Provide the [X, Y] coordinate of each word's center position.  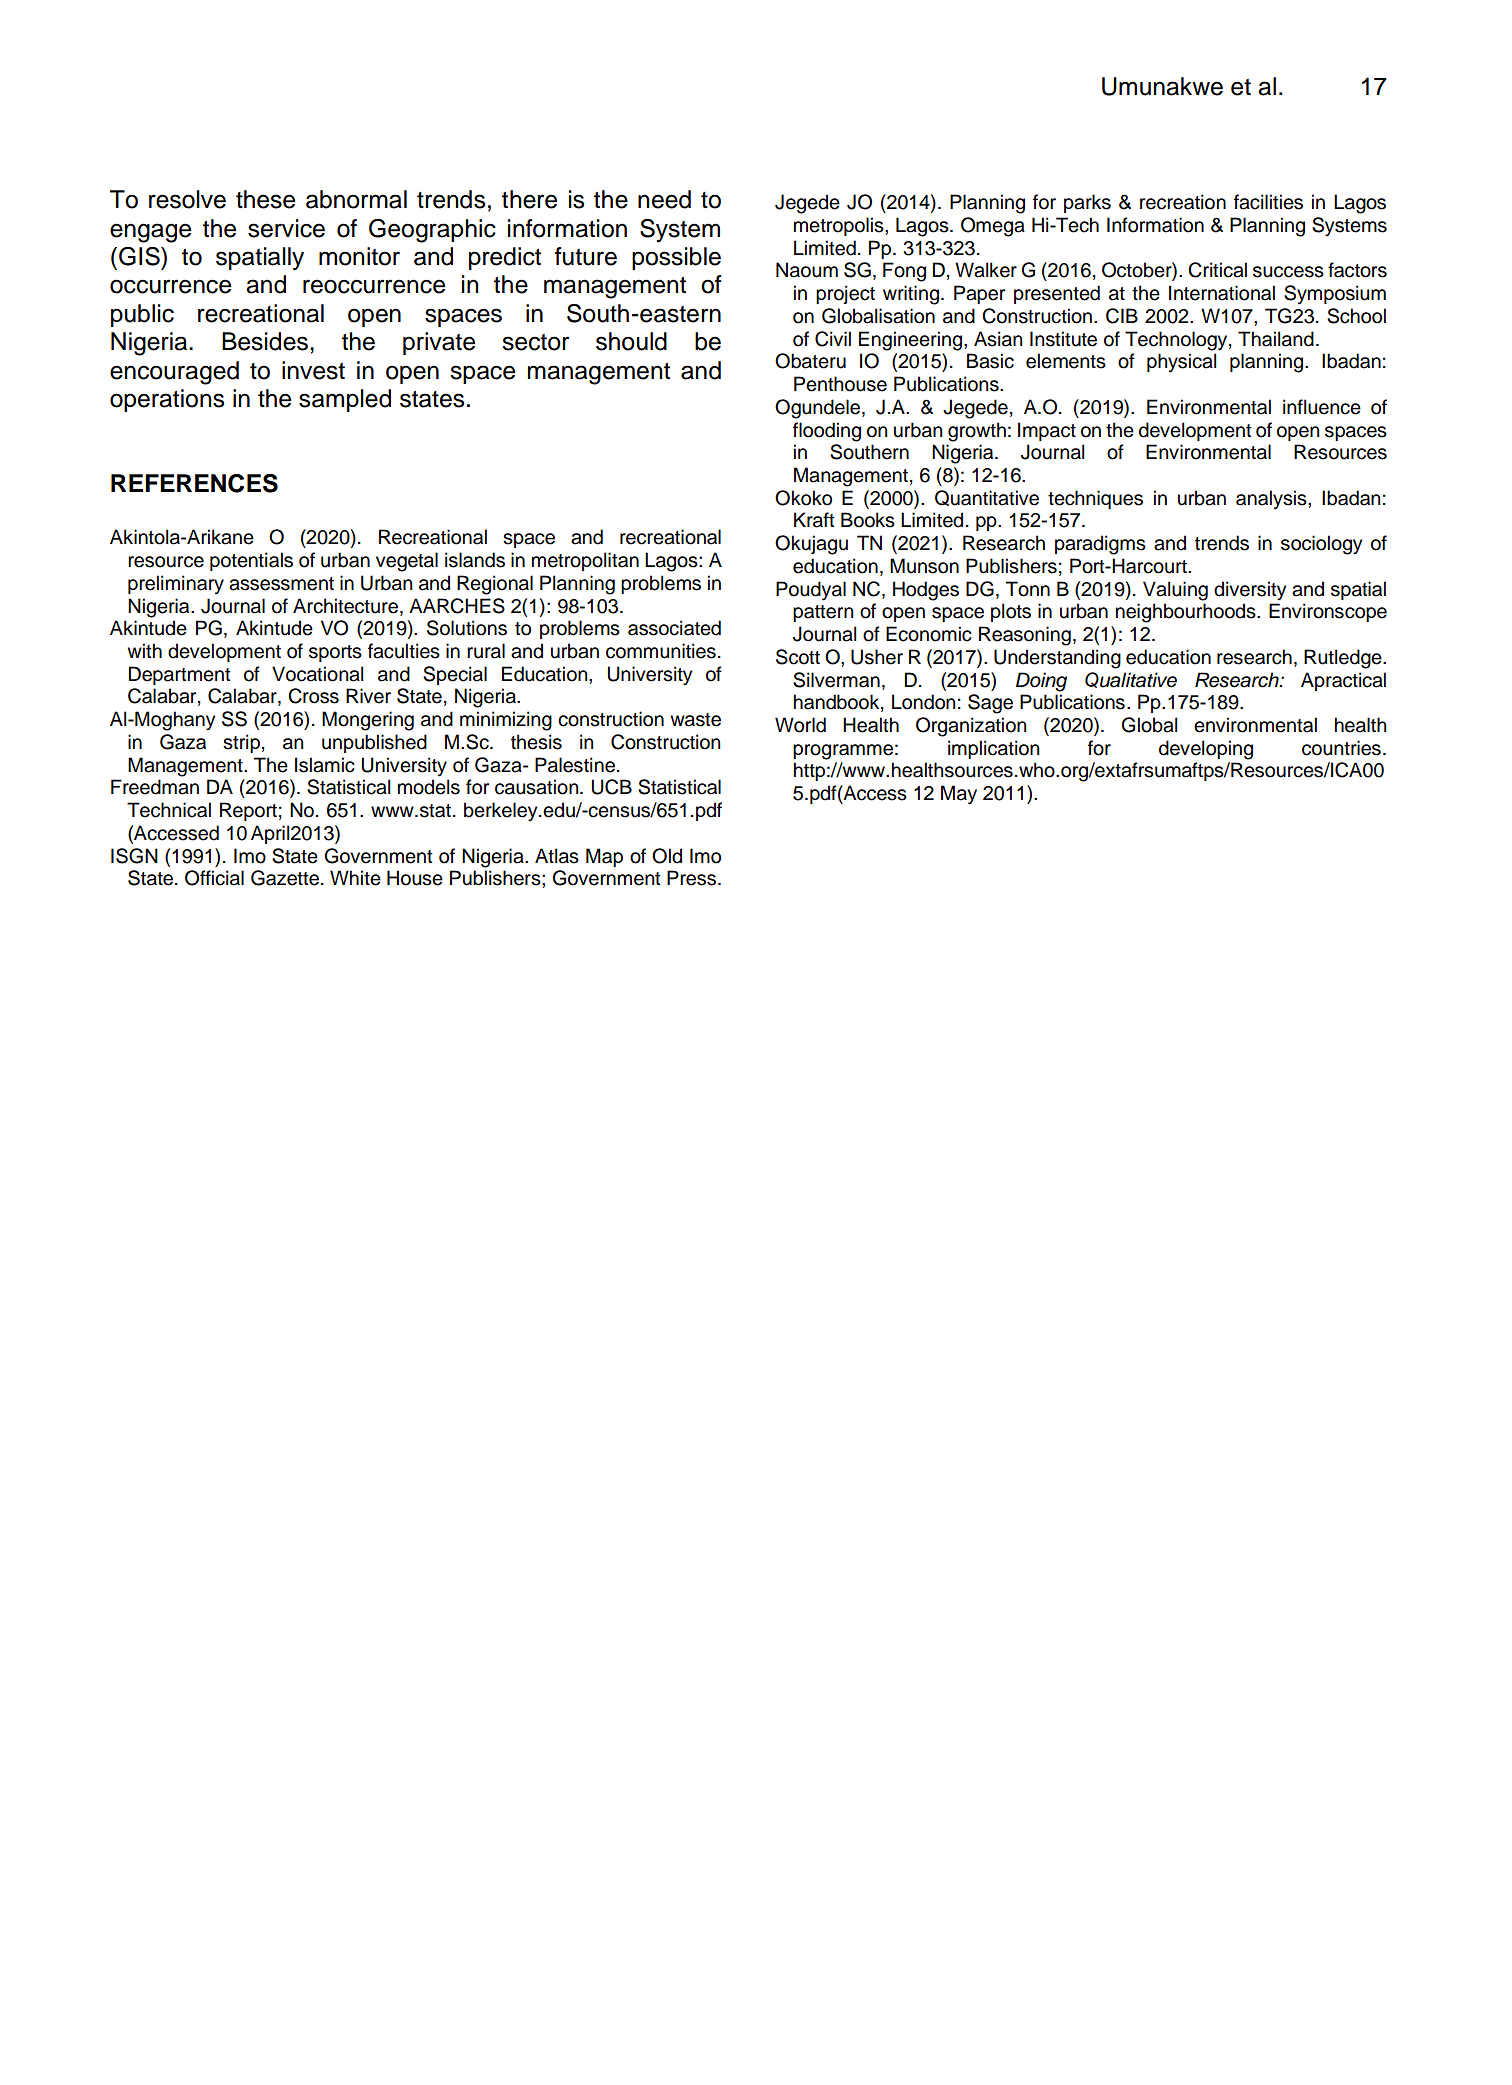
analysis [1272, 499]
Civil [833, 339]
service [286, 228]
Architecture [345, 606]
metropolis [840, 226]
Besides [265, 341]
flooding [827, 432]
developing [1206, 750]
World [800, 725]
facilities [1268, 202]
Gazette [285, 878]
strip [241, 743]
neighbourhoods [1187, 613]
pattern [823, 613]
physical [1182, 362]
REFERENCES [194, 483]
